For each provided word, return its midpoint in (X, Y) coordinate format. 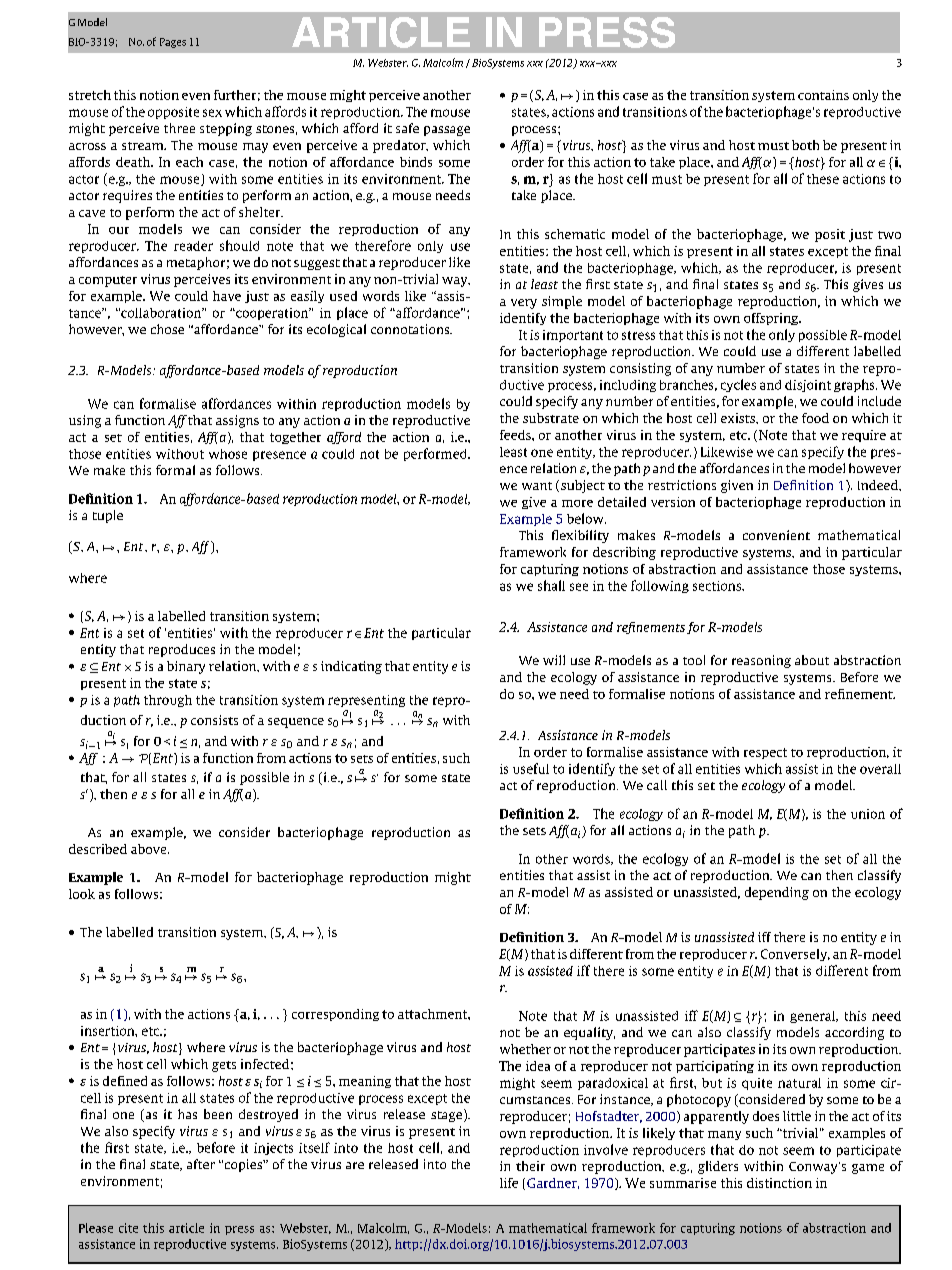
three (179, 128)
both (805, 145)
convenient (776, 535)
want (537, 486)
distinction (779, 1183)
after (201, 1164)
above (150, 849)
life (509, 1183)
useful (531, 768)
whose (228, 454)
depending (777, 893)
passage (447, 131)
